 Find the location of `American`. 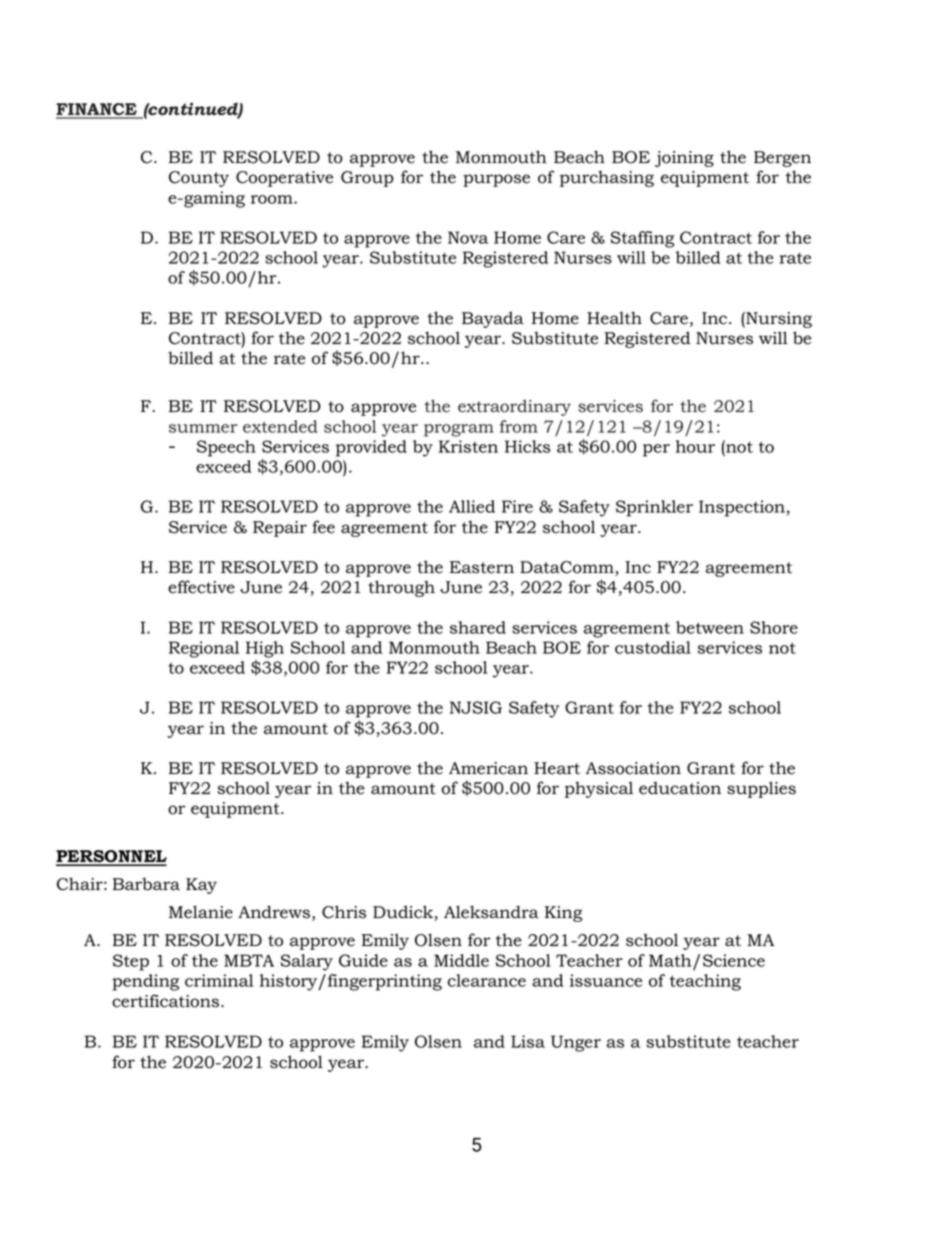

American is located at coordinates (488, 768).
